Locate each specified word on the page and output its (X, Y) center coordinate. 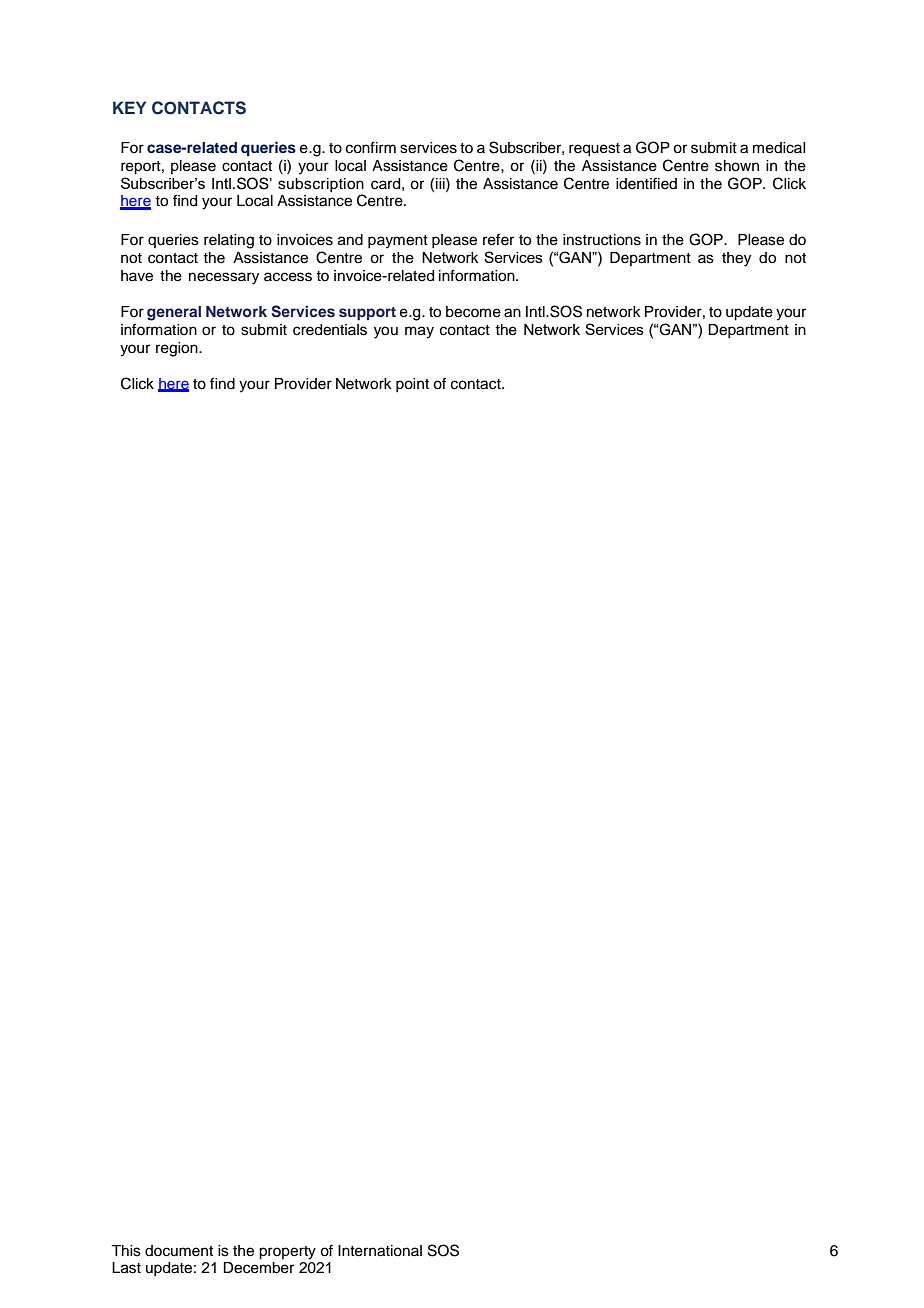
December (258, 1268)
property (287, 1253)
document (179, 1251)
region (178, 349)
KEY (129, 107)
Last (126, 1268)
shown (737, 166)
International (380, 1251)
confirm (371, 147)
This (126, 1251)
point (412, 385)
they (736, 259)
